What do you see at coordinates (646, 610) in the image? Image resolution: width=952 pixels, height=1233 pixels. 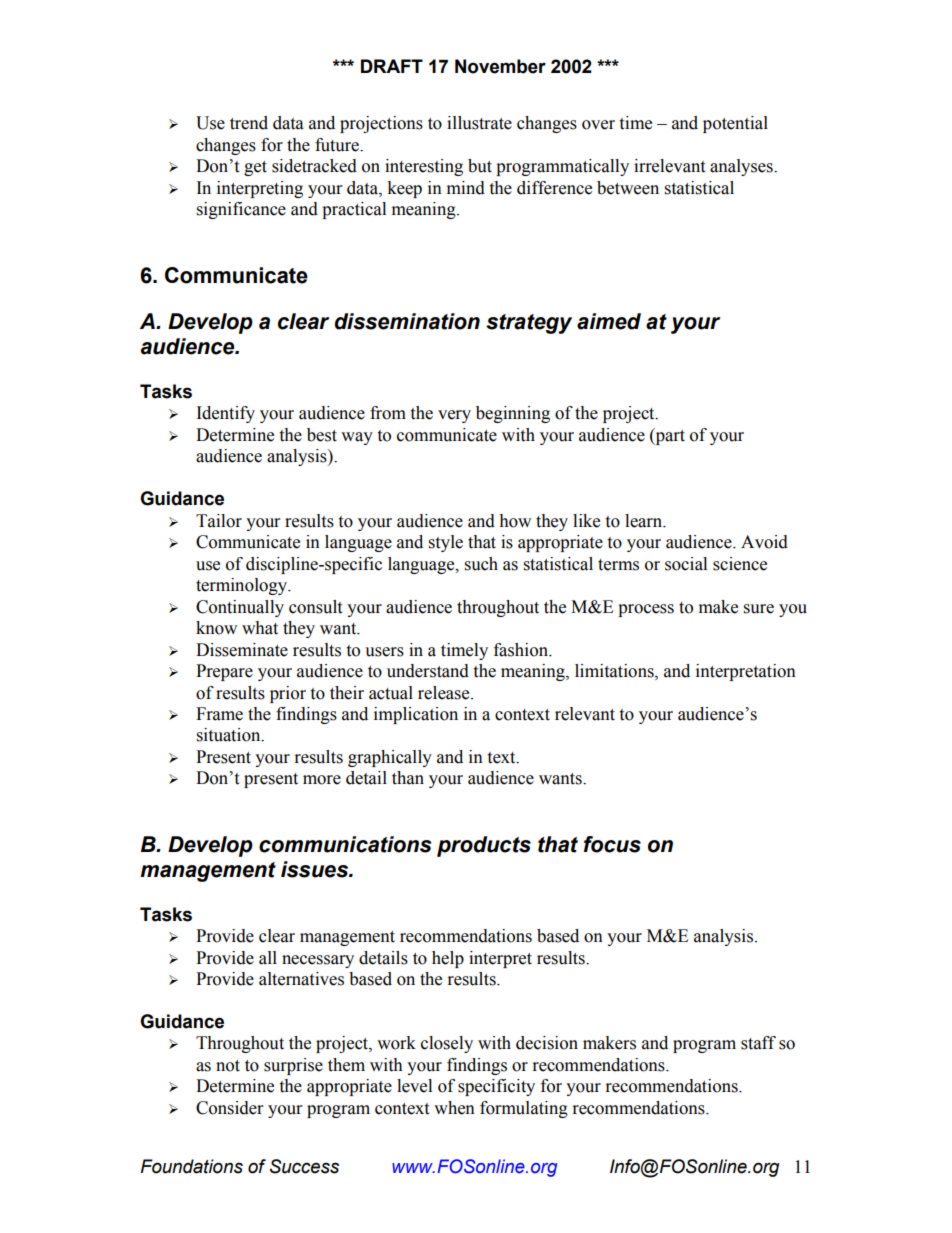 I see `process` at bounding box center [646, 610].
